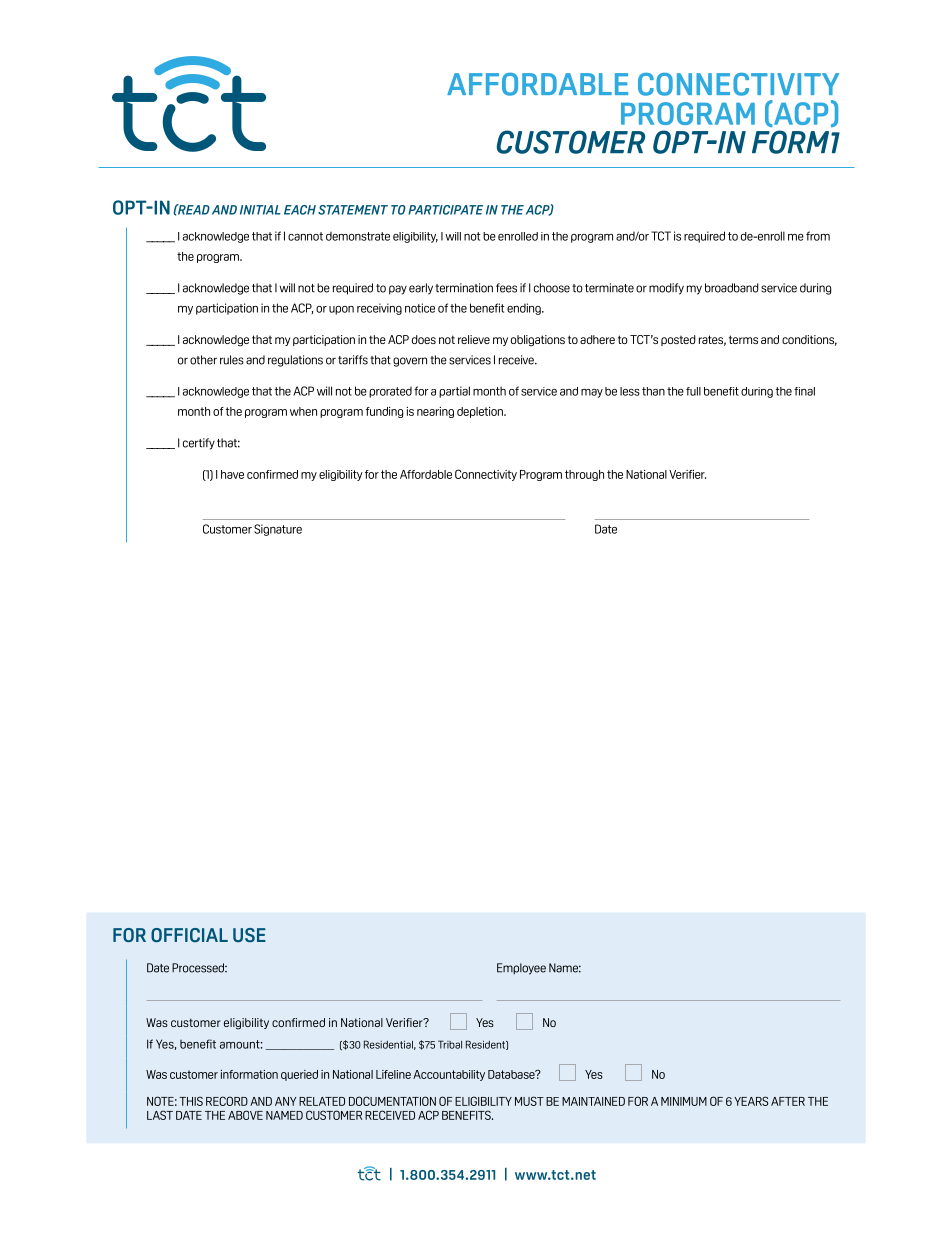 This image has height=1233, width=952. What do you see at coordinates (584, 475) in the image?
I see `through` at bounding box center [584, 475].
